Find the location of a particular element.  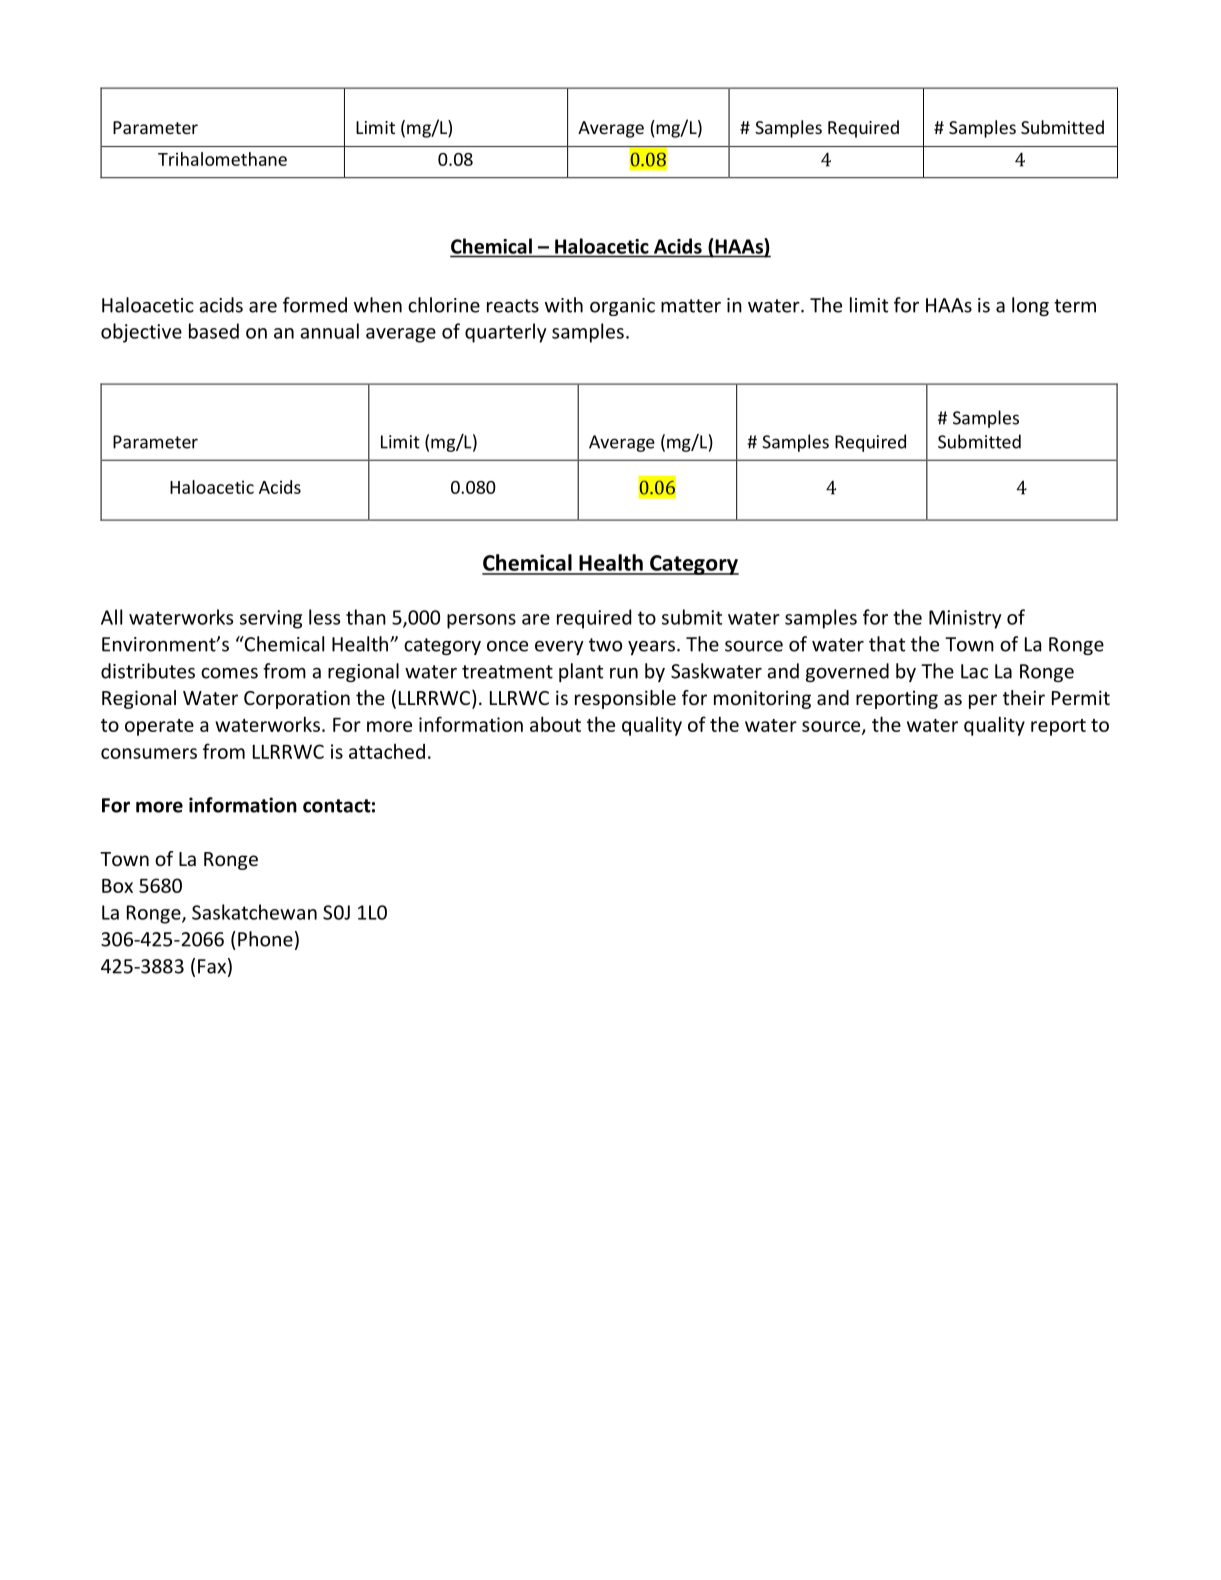

operate is located at coordinates (159, 727).
